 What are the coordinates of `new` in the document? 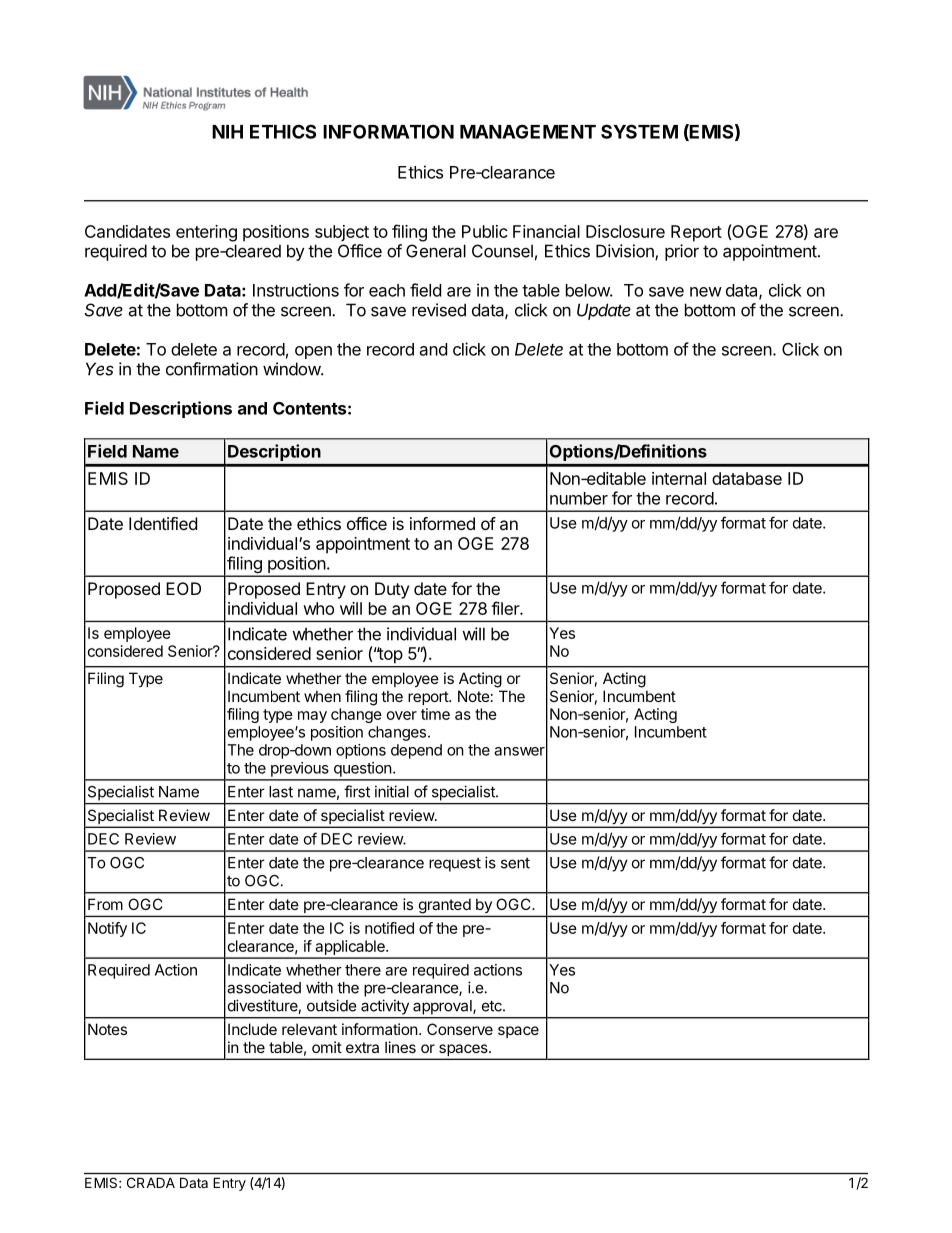 It's located at (706, 292).
